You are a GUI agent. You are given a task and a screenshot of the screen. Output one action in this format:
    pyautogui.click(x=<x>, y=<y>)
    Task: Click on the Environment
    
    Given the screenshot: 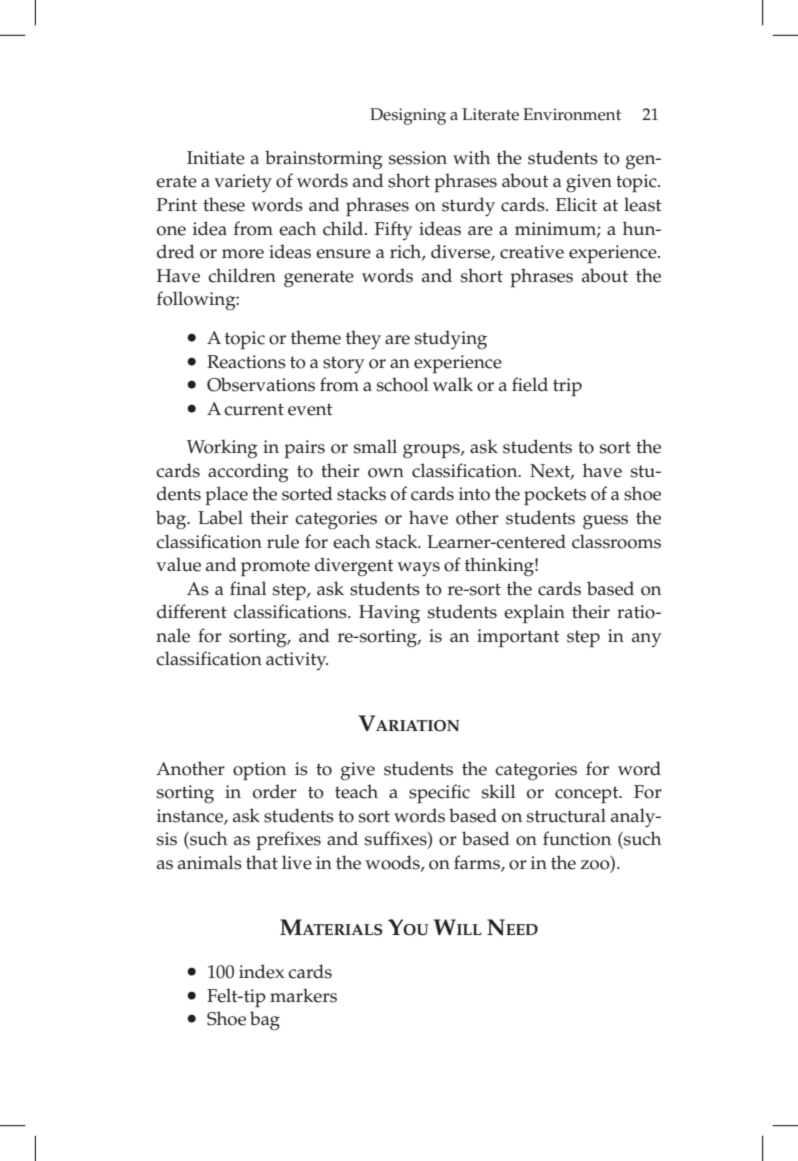 What is the action you would take?
    pyautogui.click(x=572, y=114)
